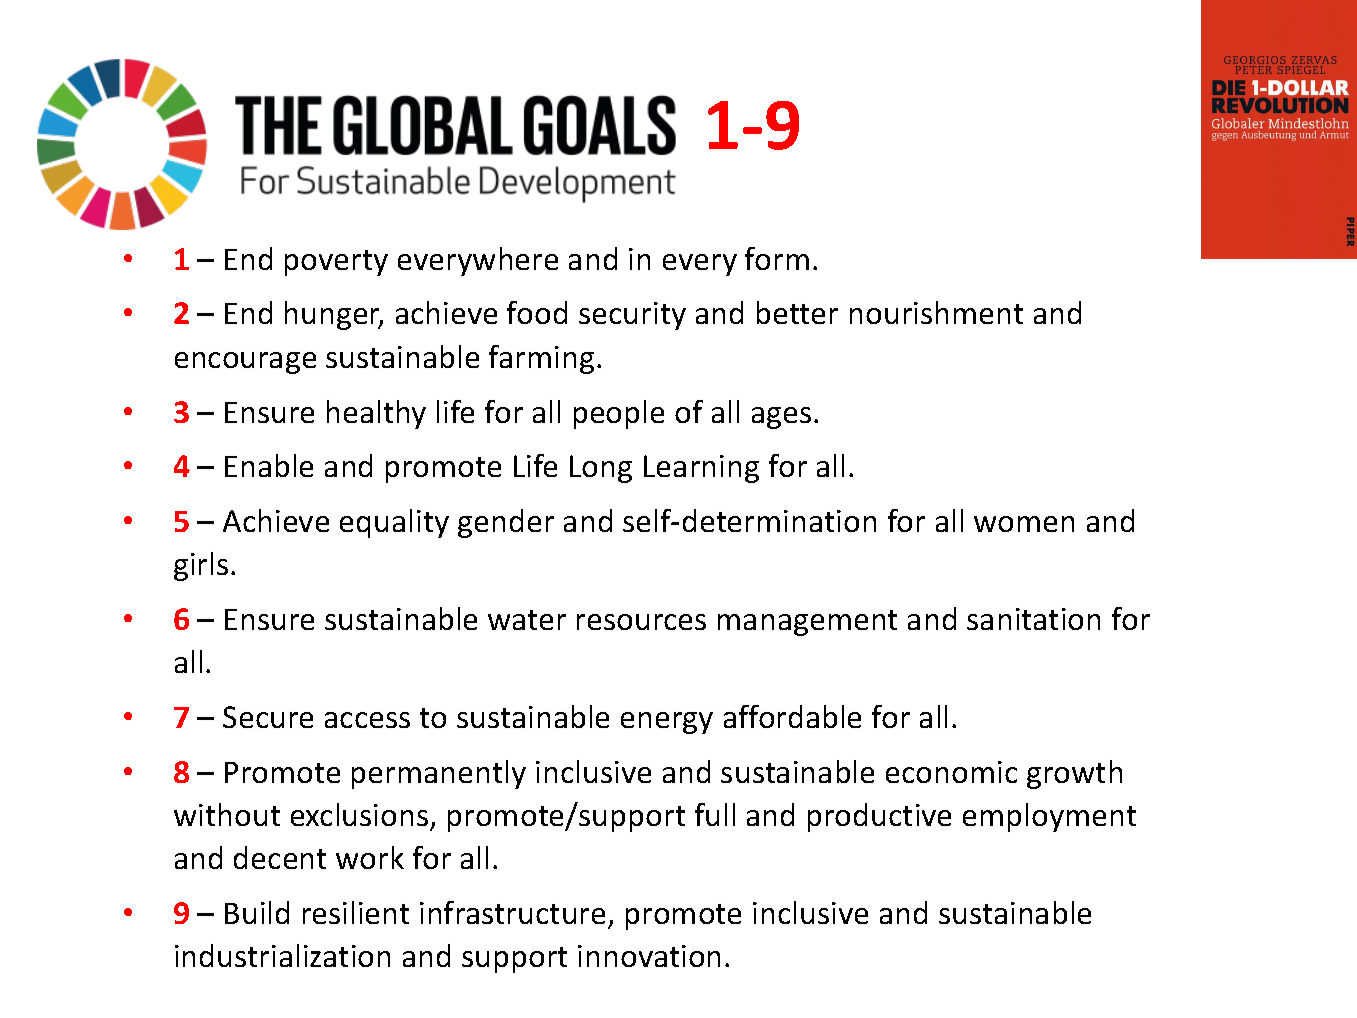  Describe the element at coordinates (1024, 524) in the image. I see `women` at that location.
